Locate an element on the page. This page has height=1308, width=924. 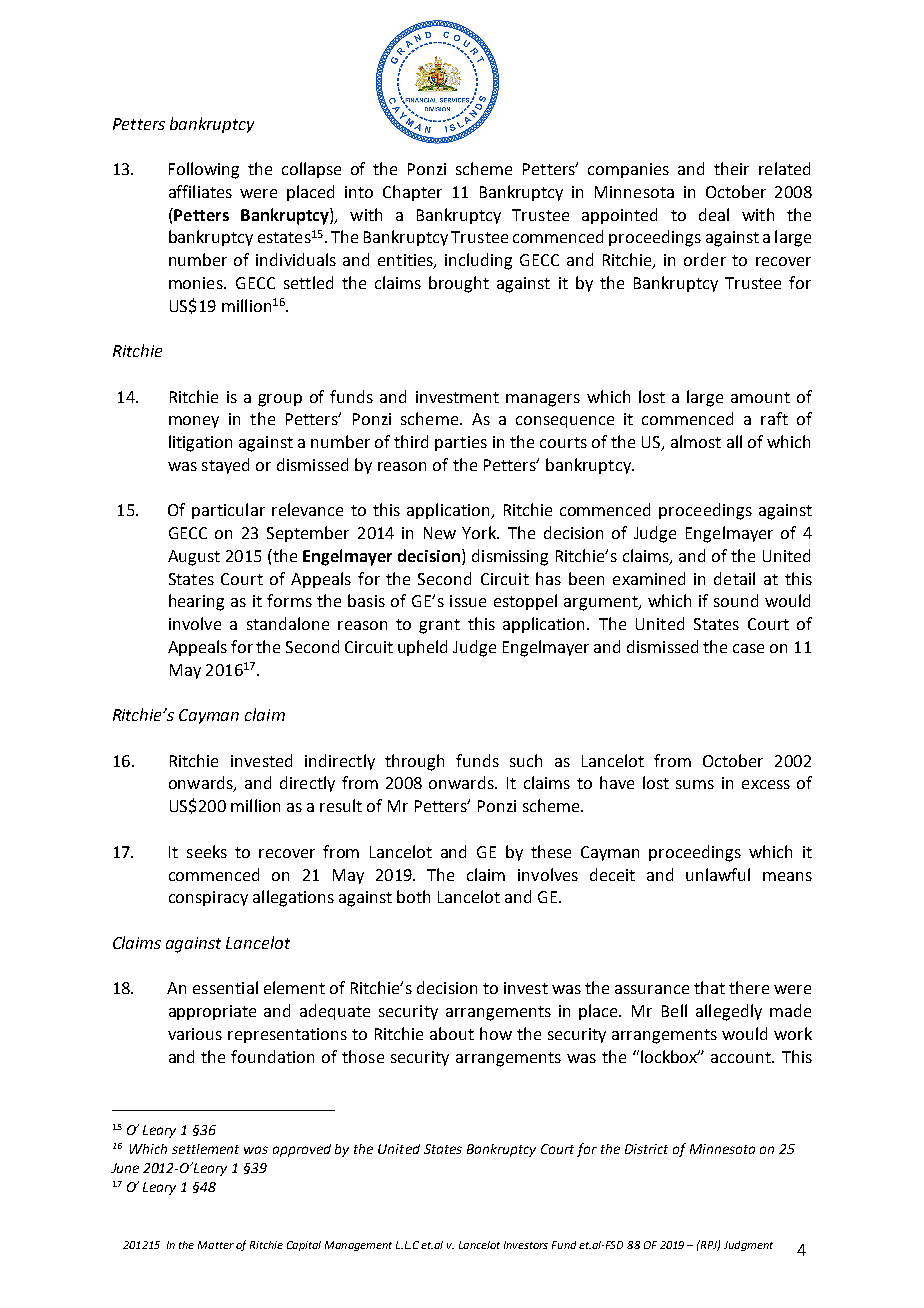
through is located at coordinates (414, 762).
